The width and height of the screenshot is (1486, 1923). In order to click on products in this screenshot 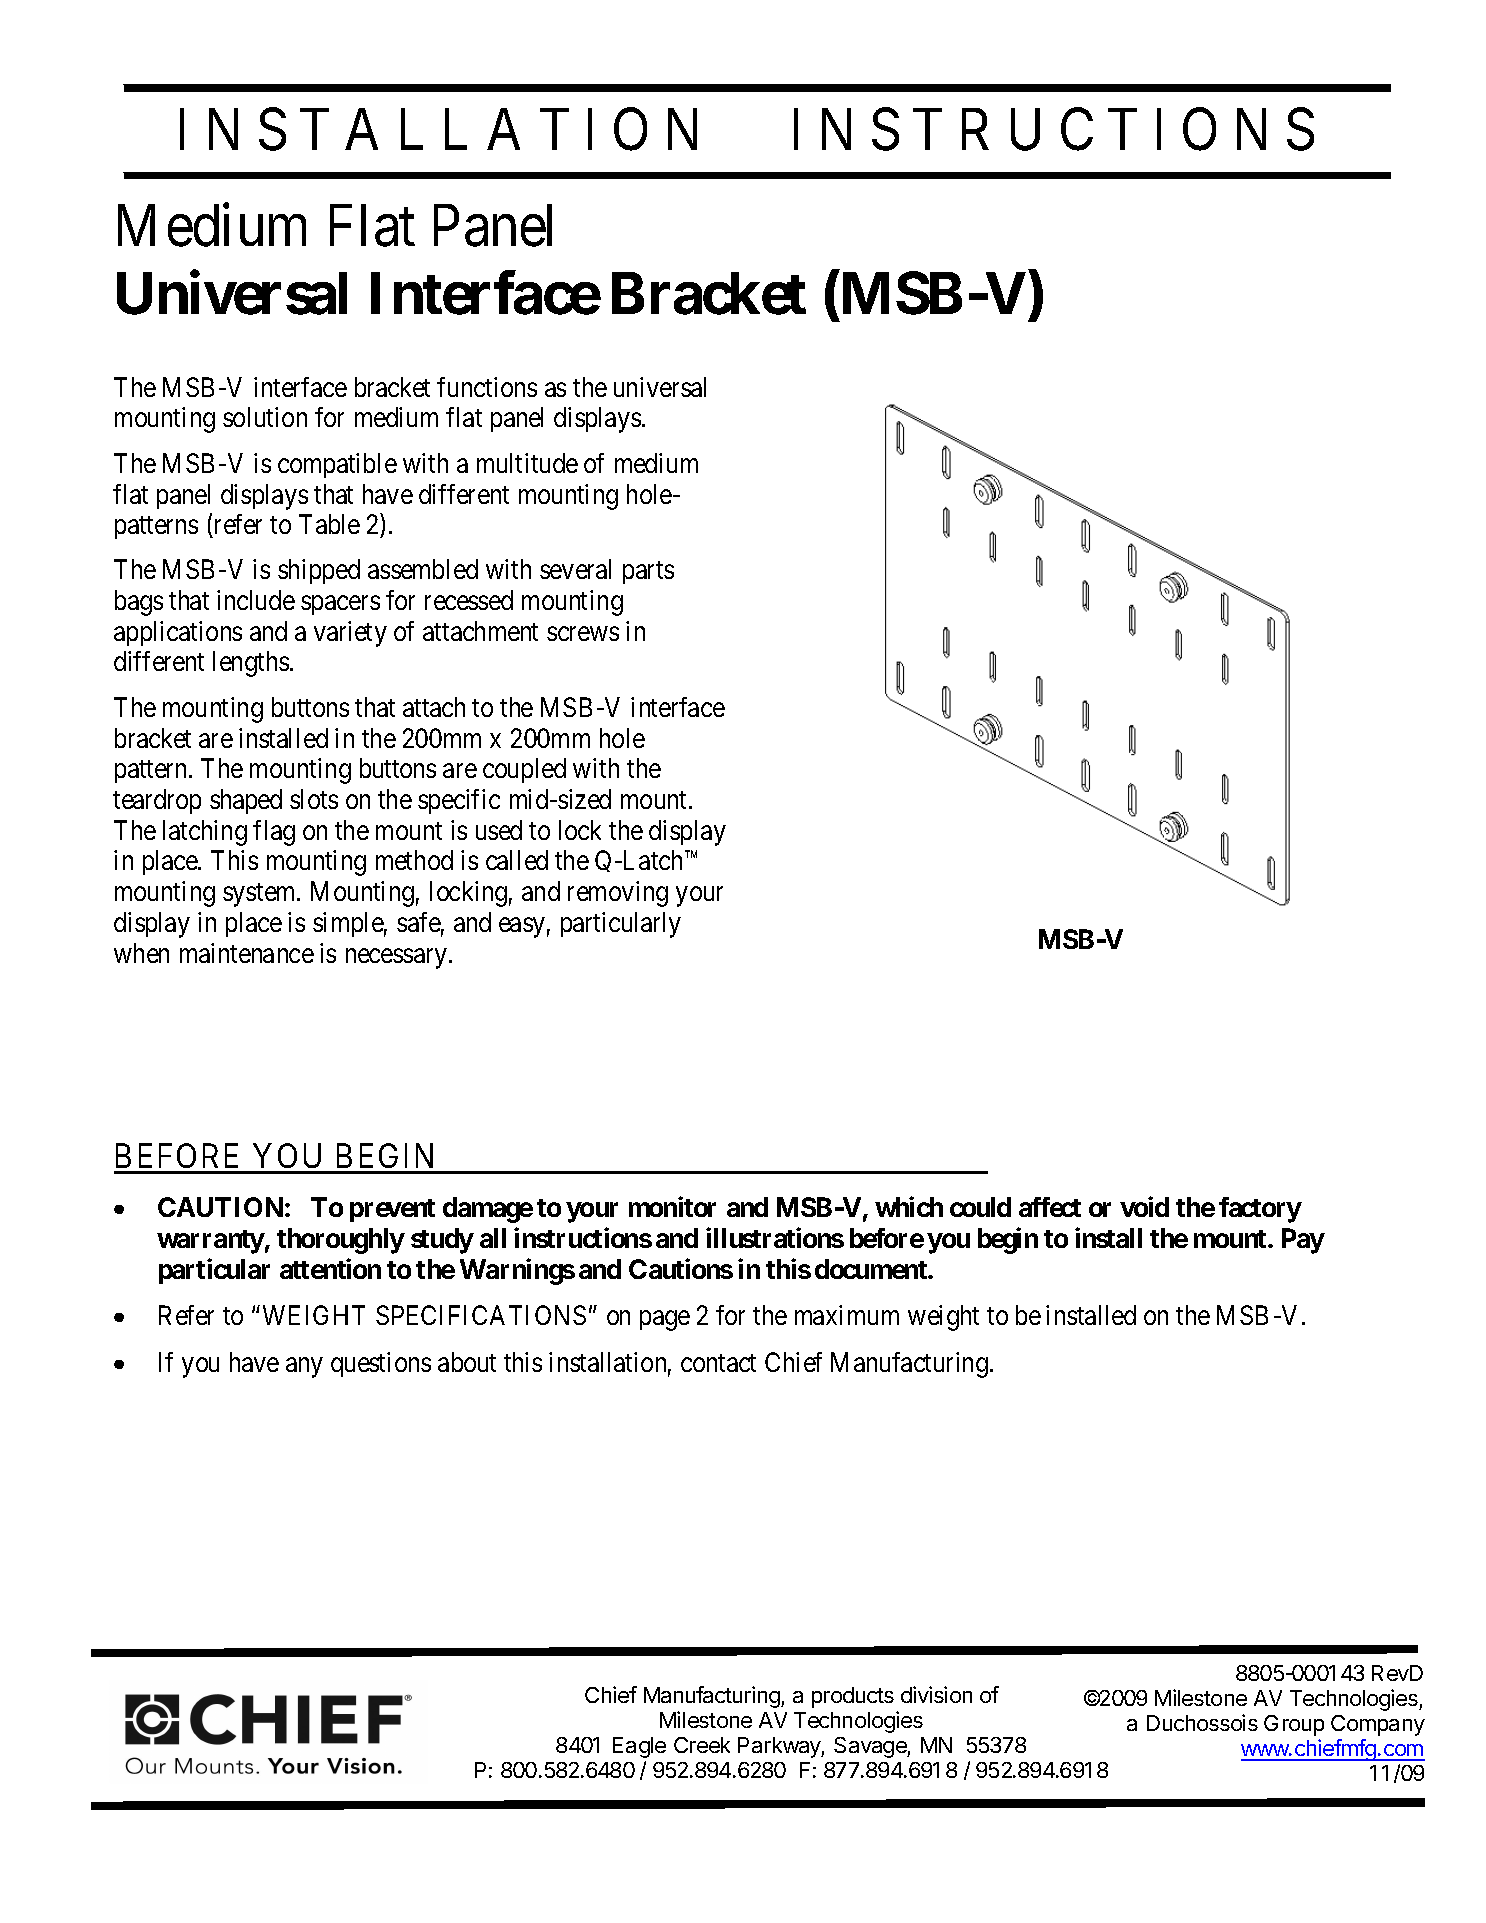, I will do `click(853, 1697)`.
